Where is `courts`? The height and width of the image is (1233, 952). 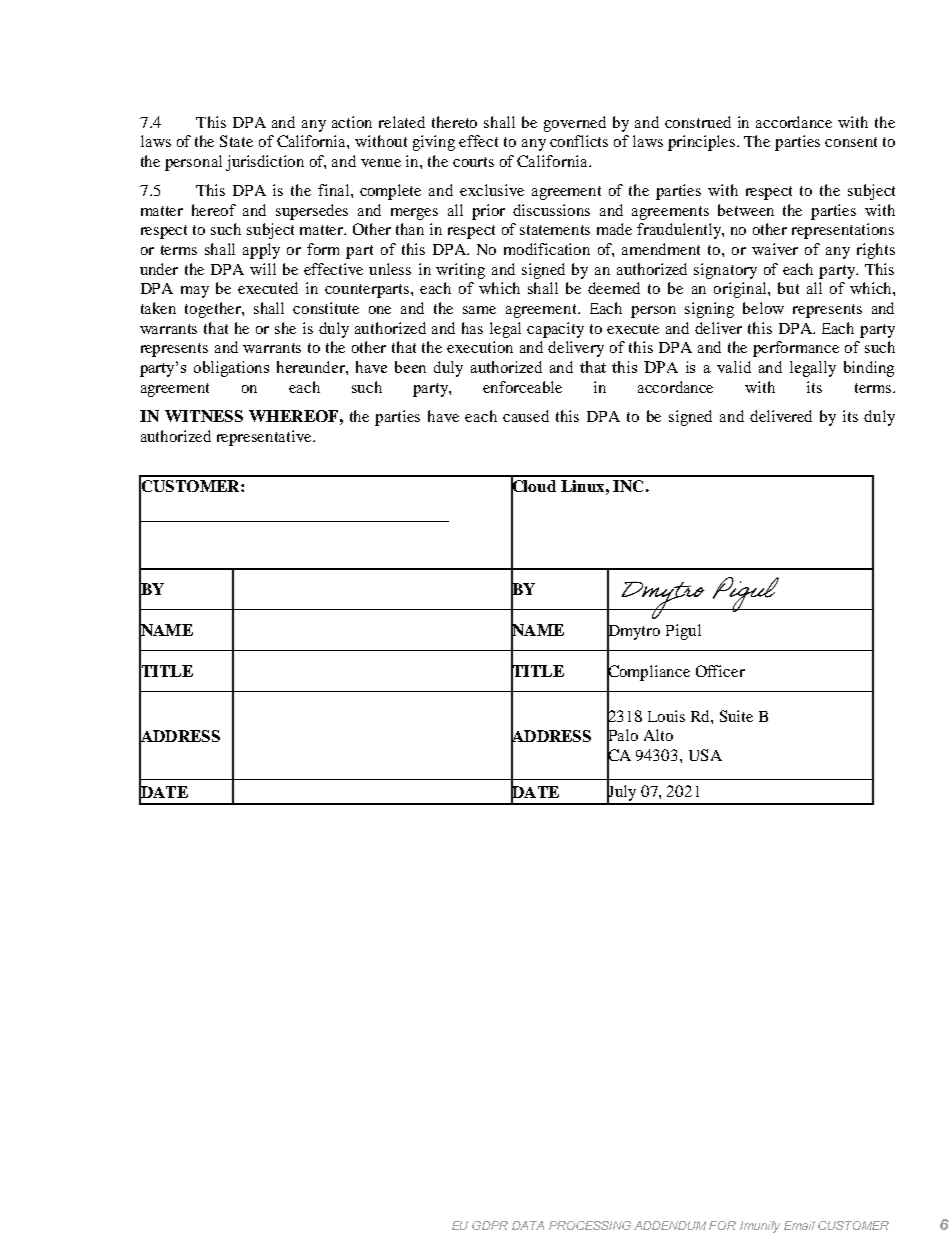 courts is located at coordinates (473, 162).
